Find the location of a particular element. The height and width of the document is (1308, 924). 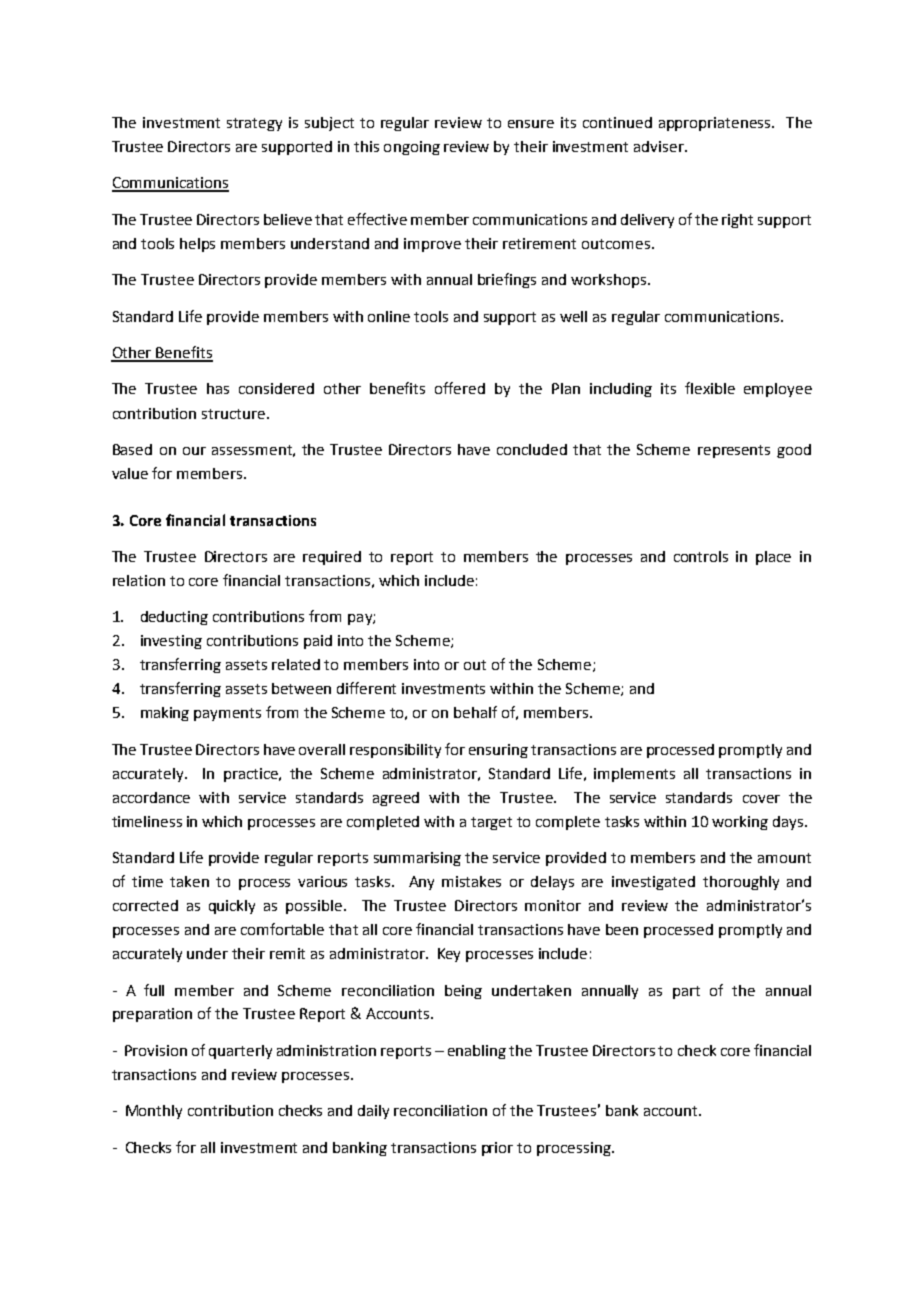

working is located at coordinates (740, 823).
